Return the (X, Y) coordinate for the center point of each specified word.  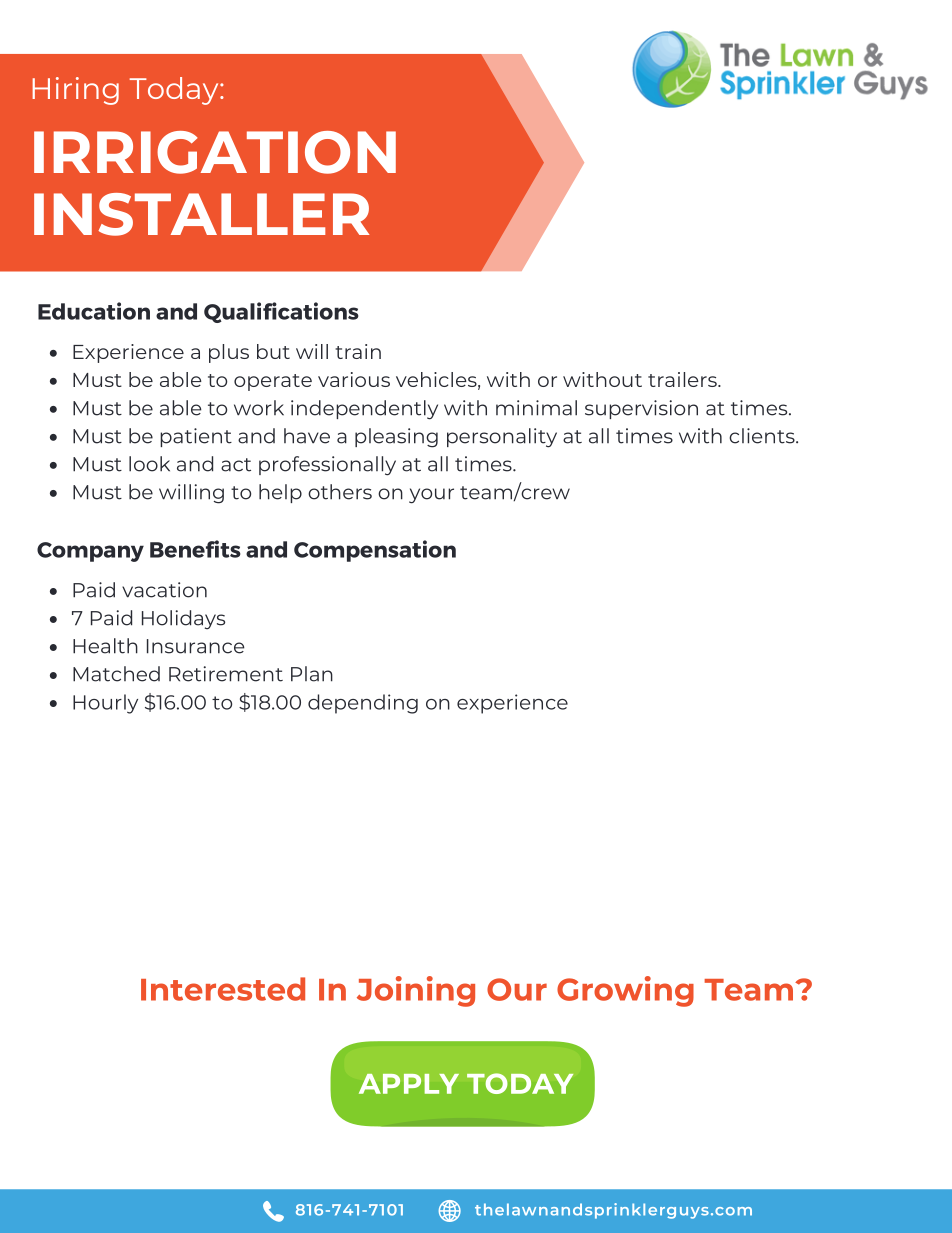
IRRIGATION (215, 152)
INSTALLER (201, 214)
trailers (683, 379)
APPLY (409, 1084)
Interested (223, 989)
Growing (625, 991)
